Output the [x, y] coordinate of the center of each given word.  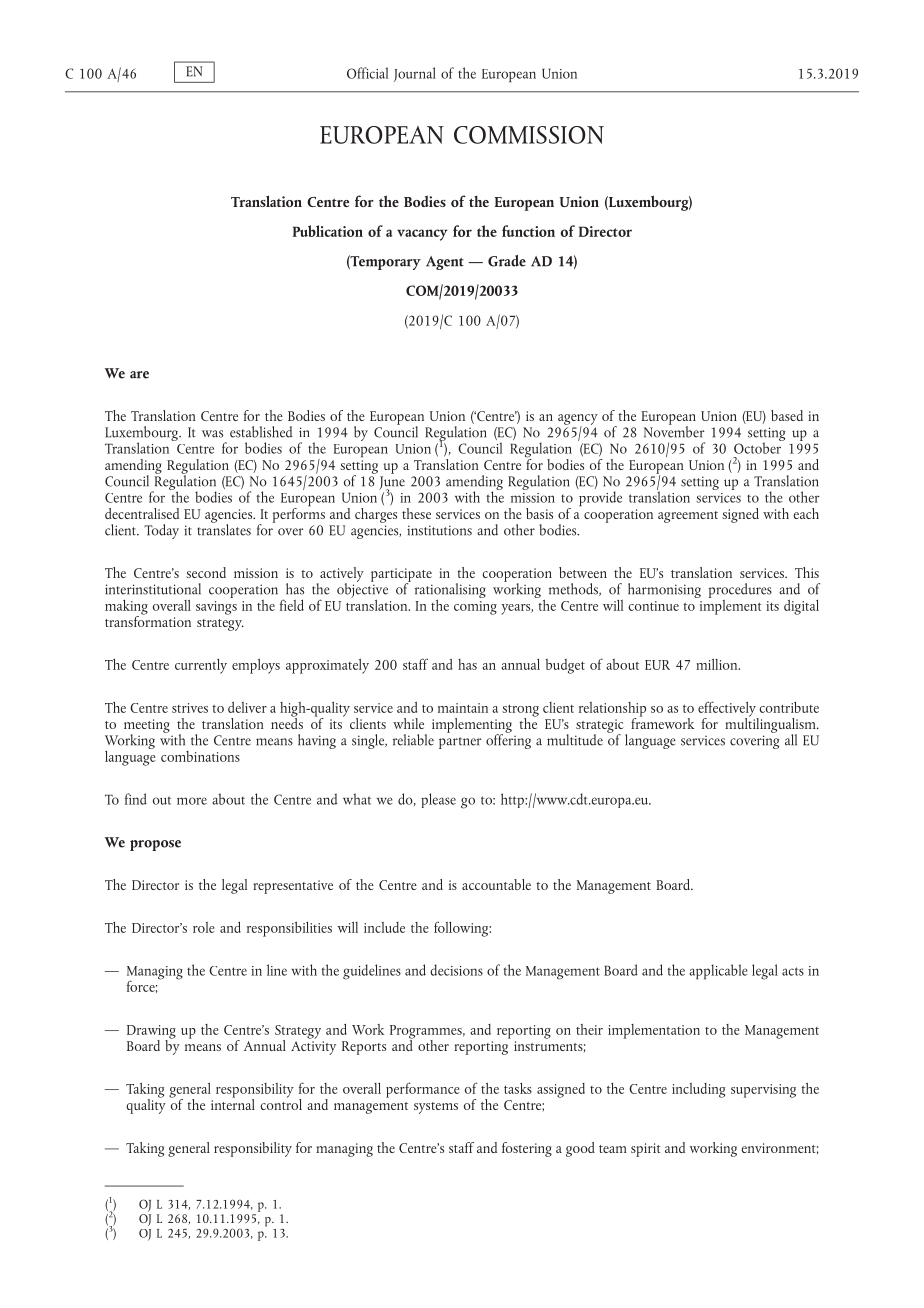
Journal [414, 74]
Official [367, 73]
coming [475, 608]
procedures [740, 592]
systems [436, 1108]
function [528, 231]
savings [216, 608]
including [698, 1090]
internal [233, 1103]
